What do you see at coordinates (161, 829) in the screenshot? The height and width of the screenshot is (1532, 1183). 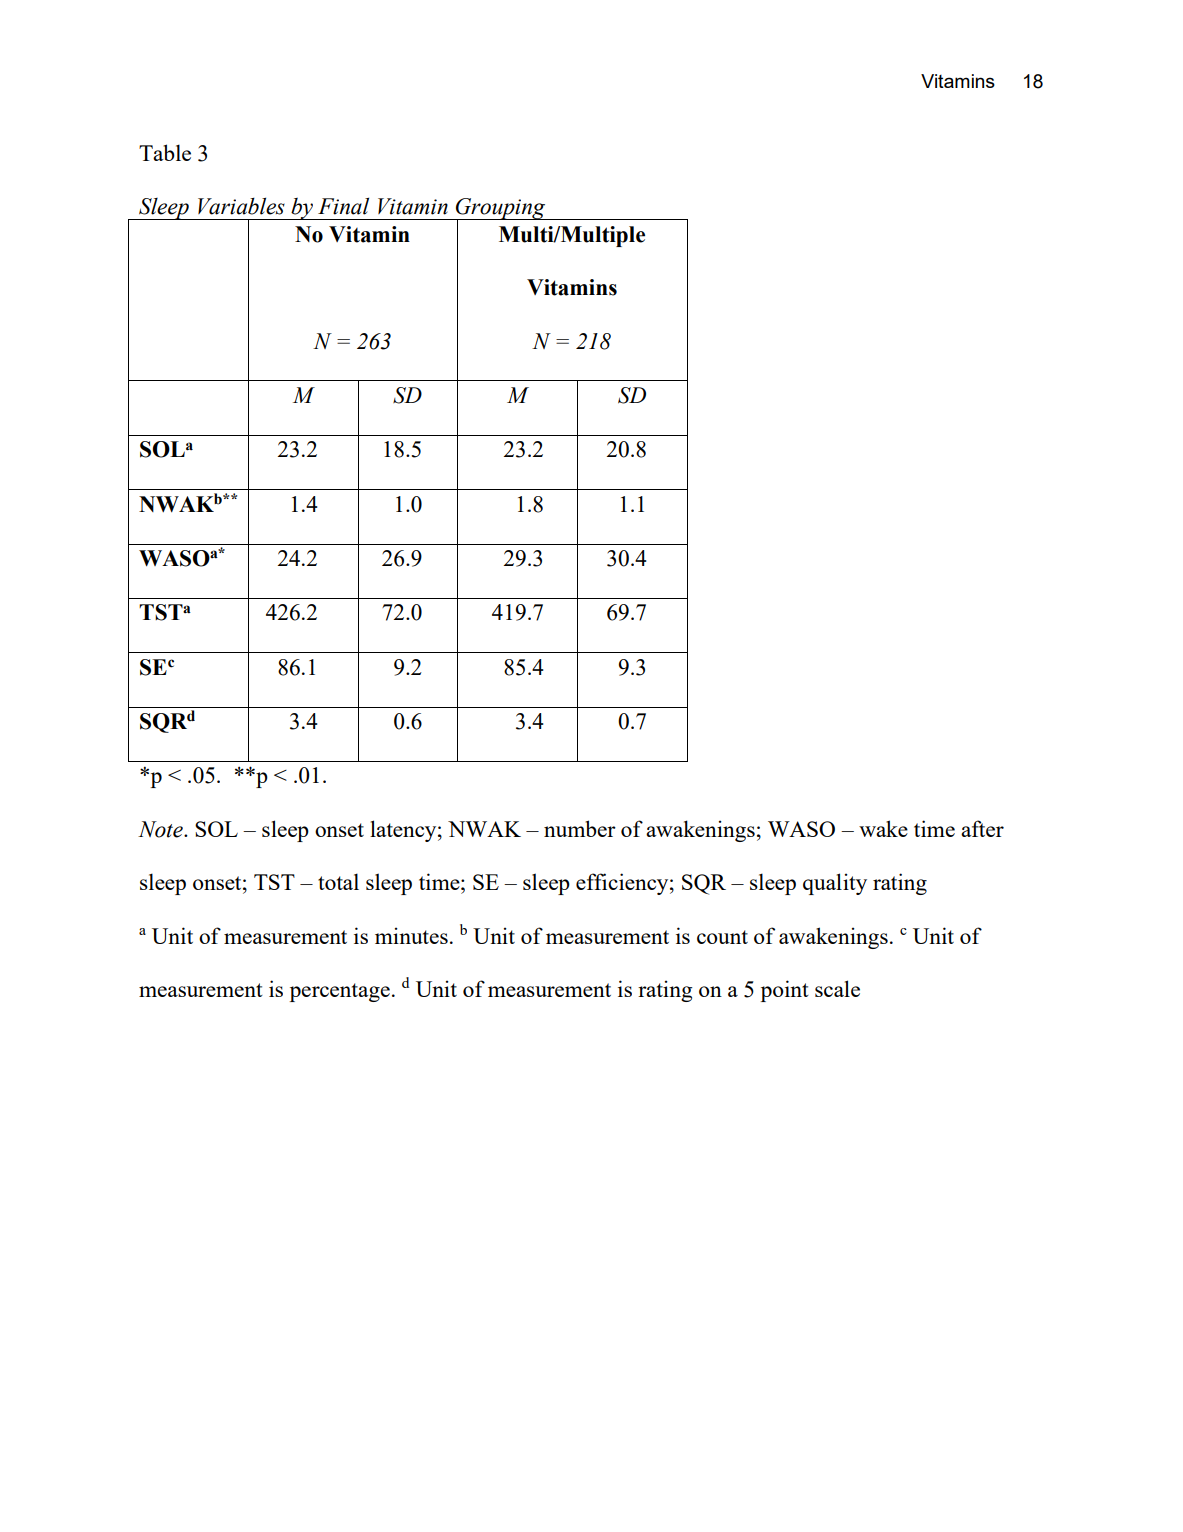 I see `Note` at bounding box center [161, 829].
